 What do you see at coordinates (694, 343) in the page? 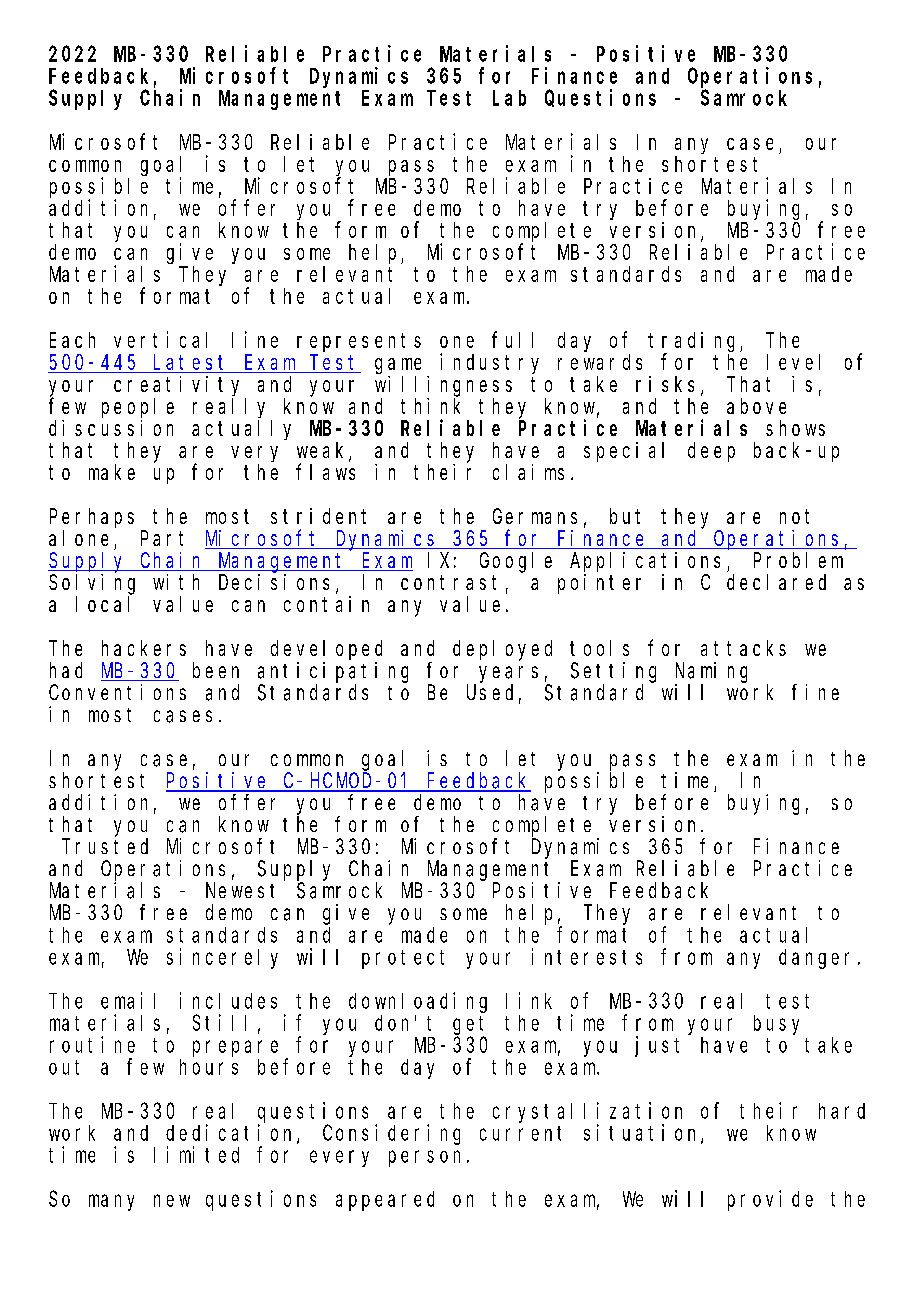
I see `trading` at bounding box center [694, 343].
